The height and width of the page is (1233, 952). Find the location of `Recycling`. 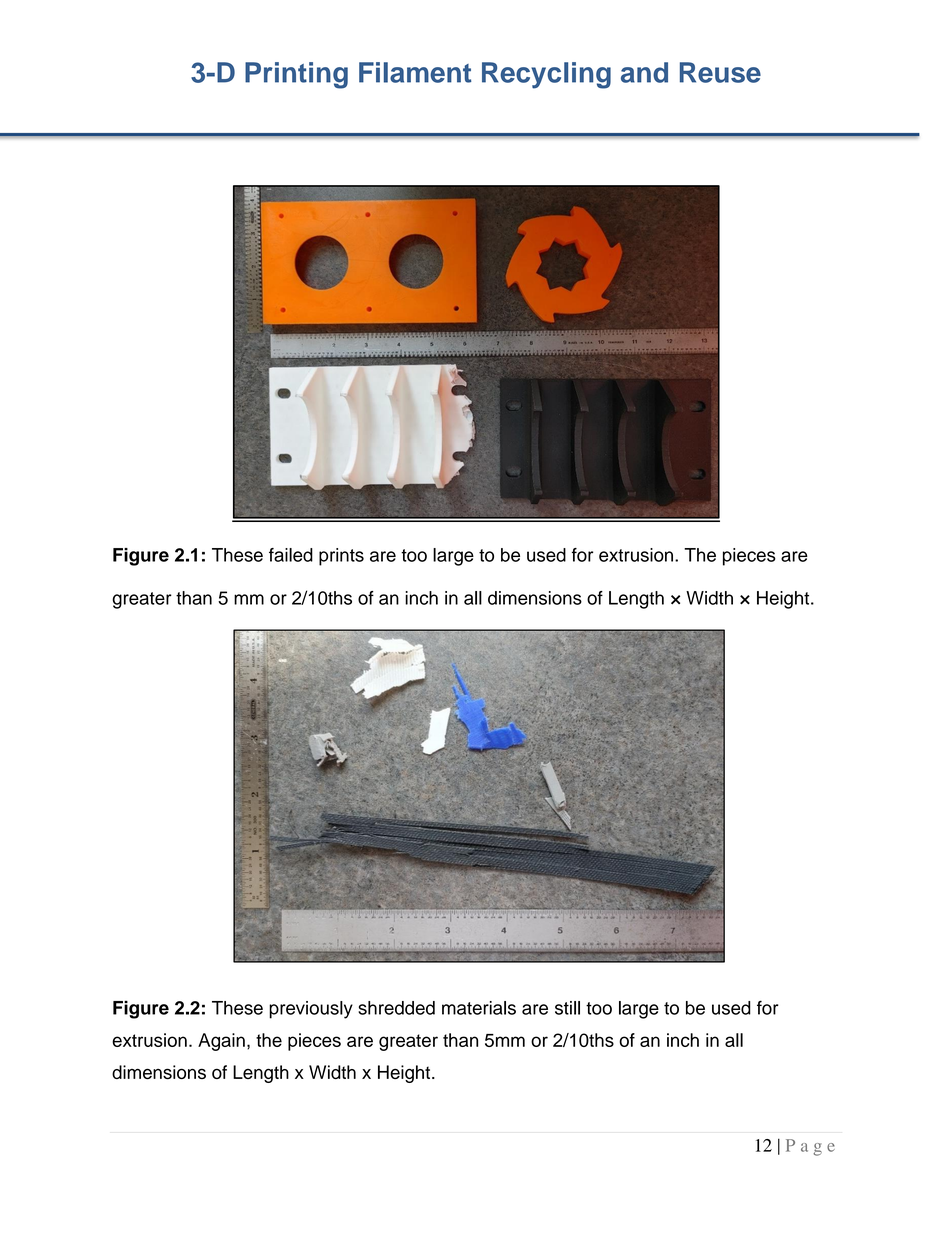

Recycling is located at coordinates (546, 75).
